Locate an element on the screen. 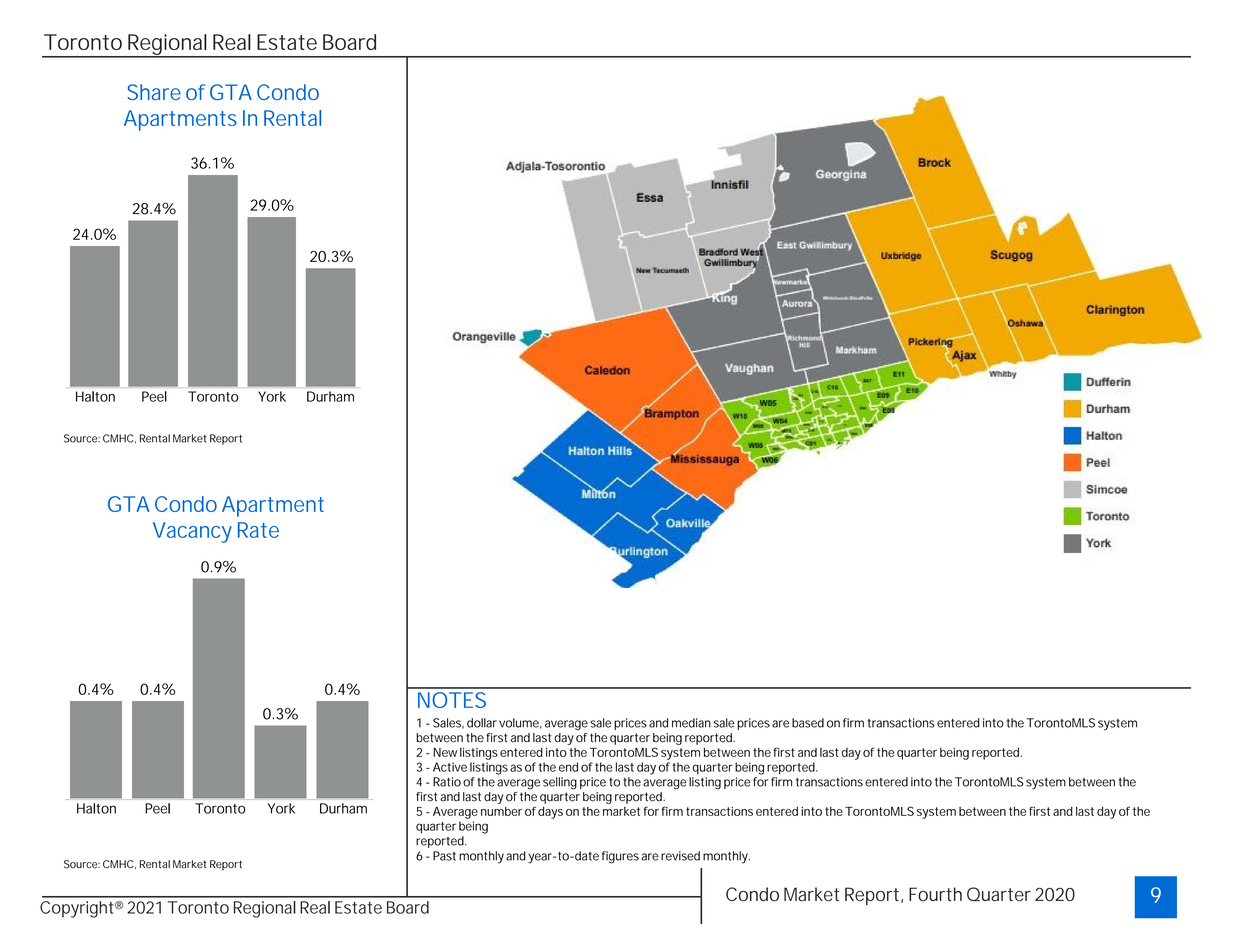  Past is located at coordinates (444, 856).
